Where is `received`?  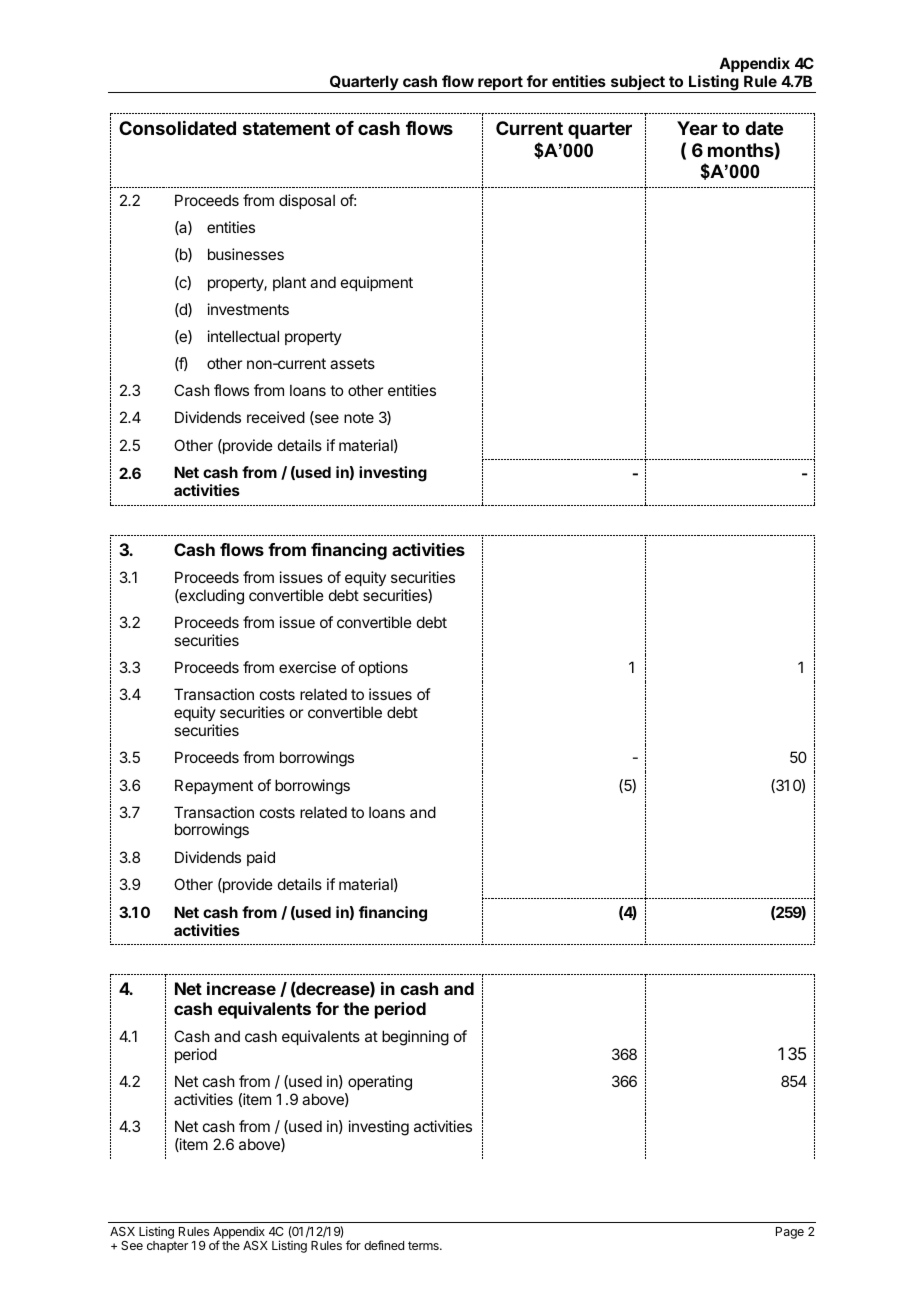
received is located at coordinates (276, 417).
